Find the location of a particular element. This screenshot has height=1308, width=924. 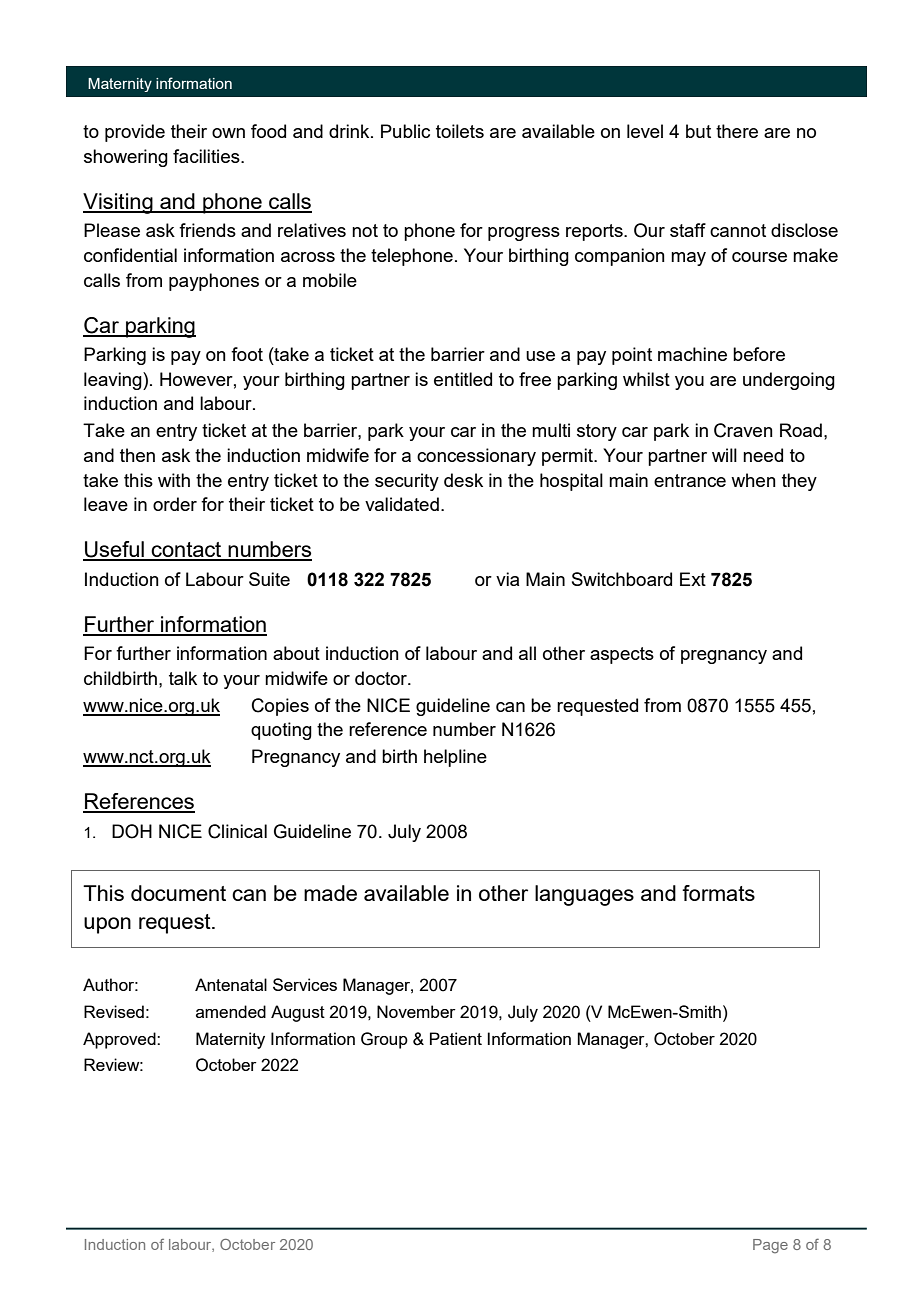

foot is located at coordinates (247, 354).
